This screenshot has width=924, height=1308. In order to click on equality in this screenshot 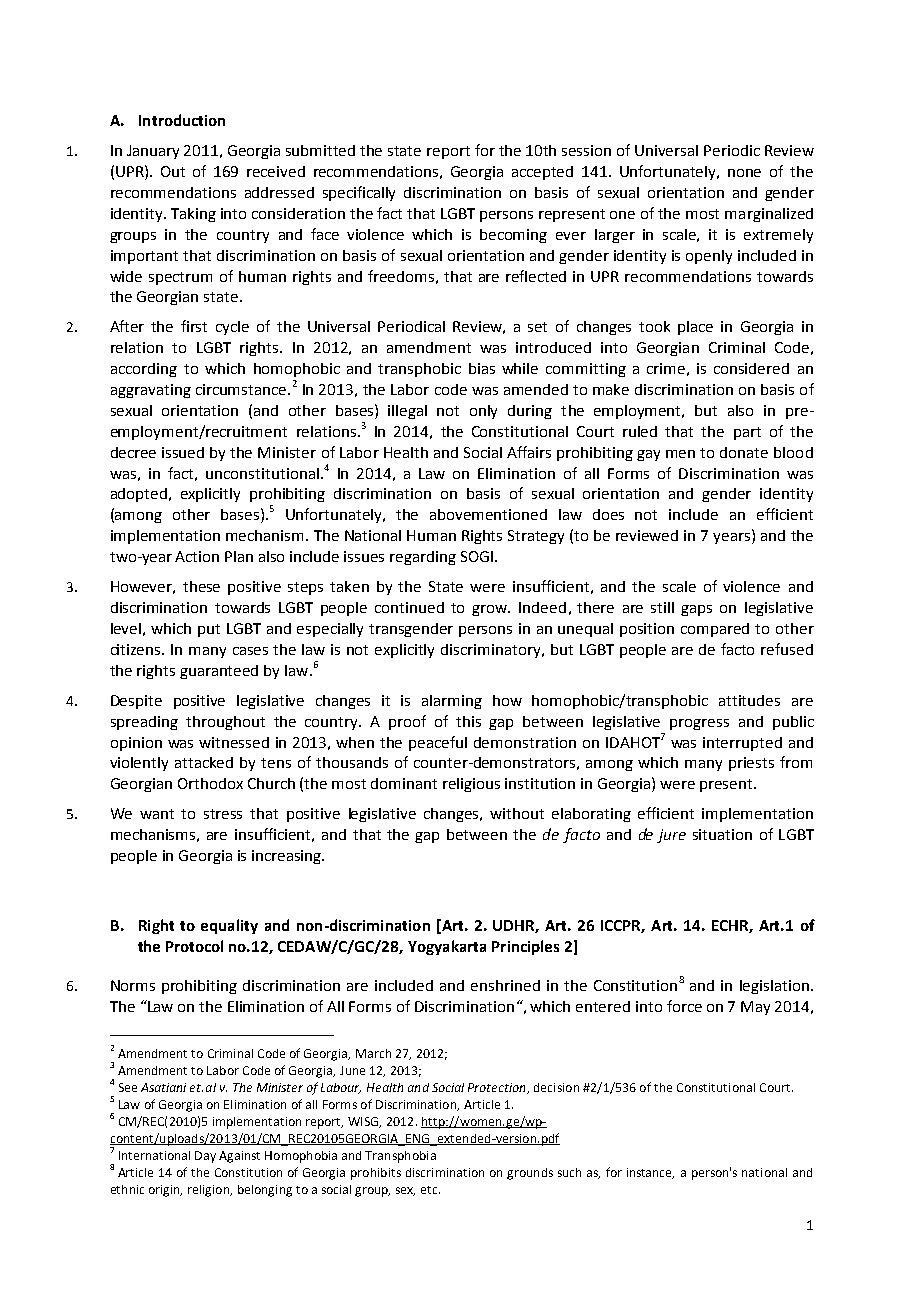, I will do `click(229, 926)`.
